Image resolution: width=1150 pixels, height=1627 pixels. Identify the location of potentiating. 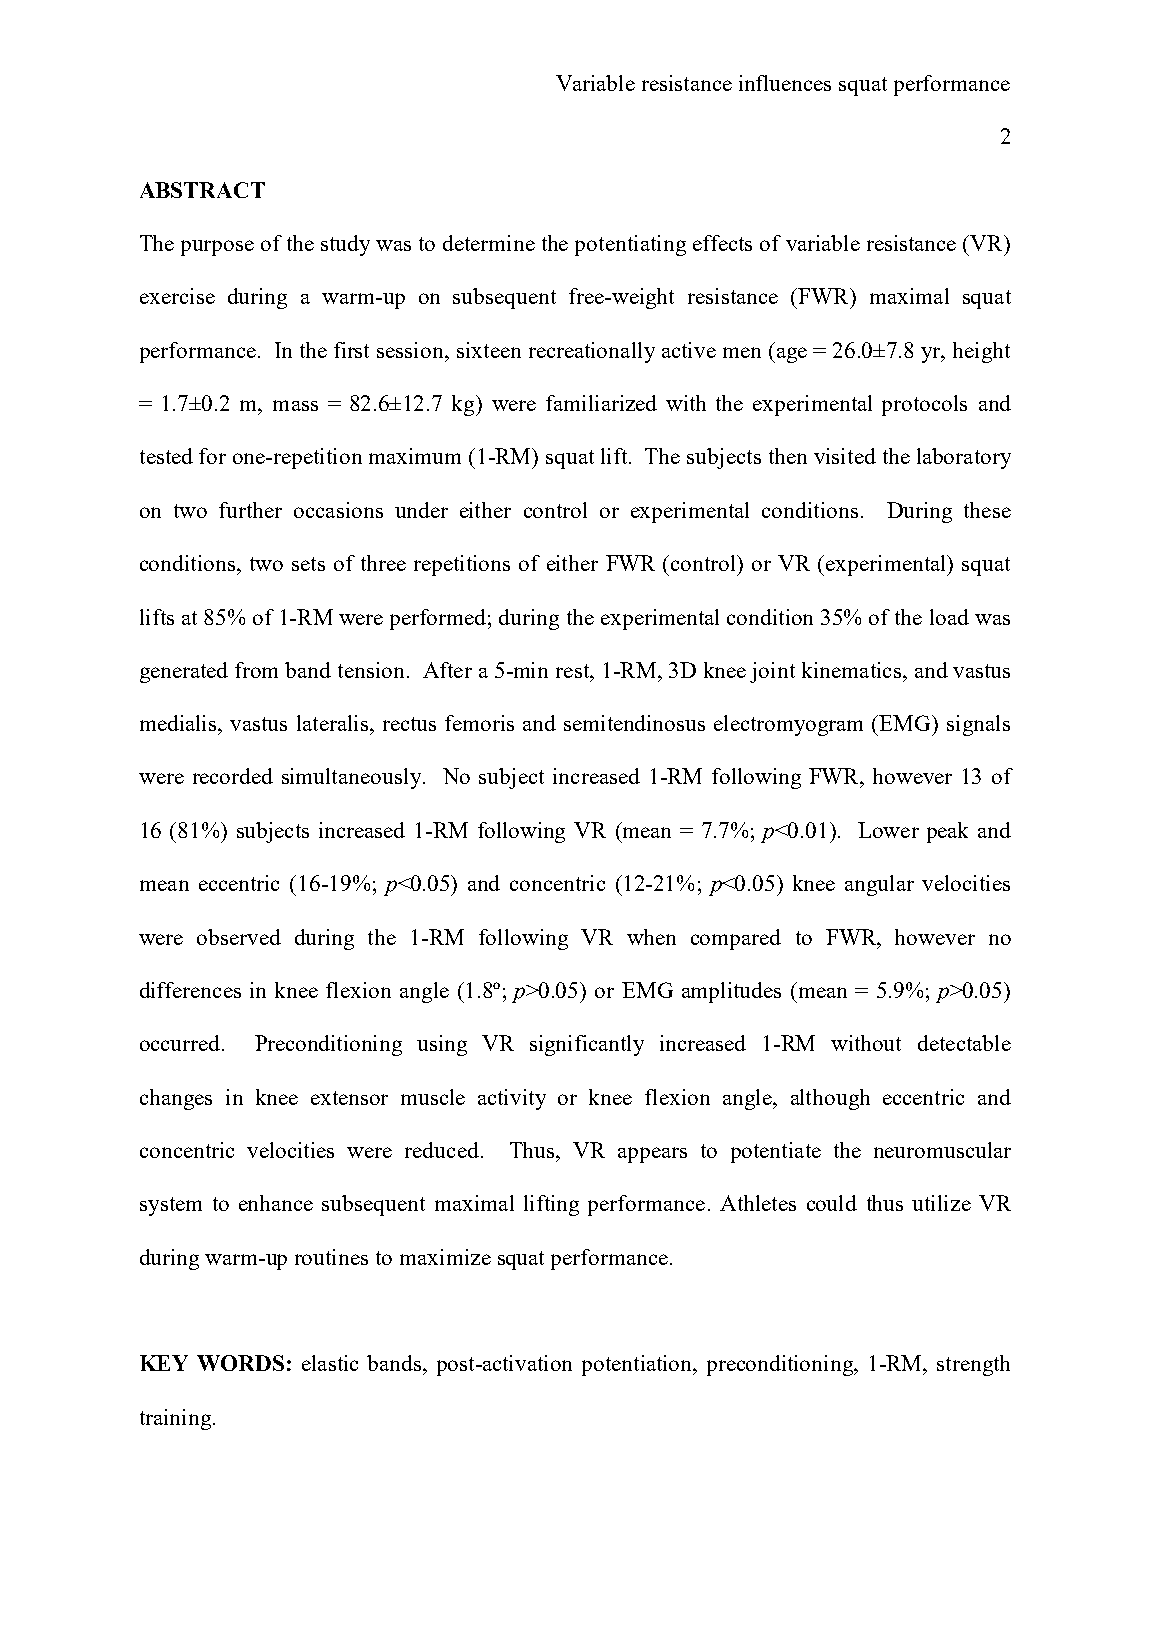
(630, 245).
